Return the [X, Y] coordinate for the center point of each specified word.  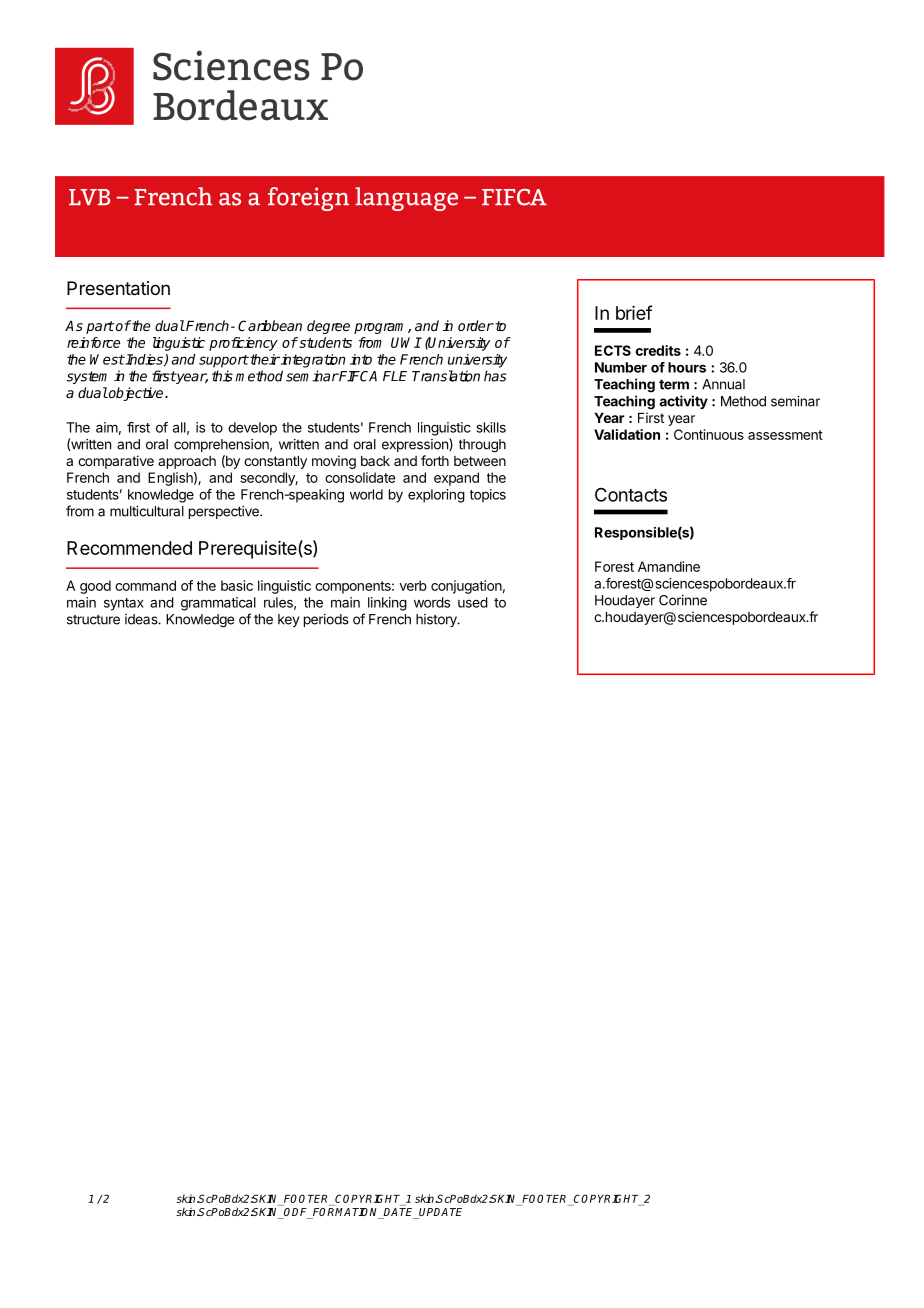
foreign [308, 199]
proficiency [243, 344]
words [432, 602]
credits [658, 350]
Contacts [631, 495]
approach [187, 462]
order [476, 325]
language [406, 199]
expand [456, 479]
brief [634, 312]
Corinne [683, 600]
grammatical [218, 604]
